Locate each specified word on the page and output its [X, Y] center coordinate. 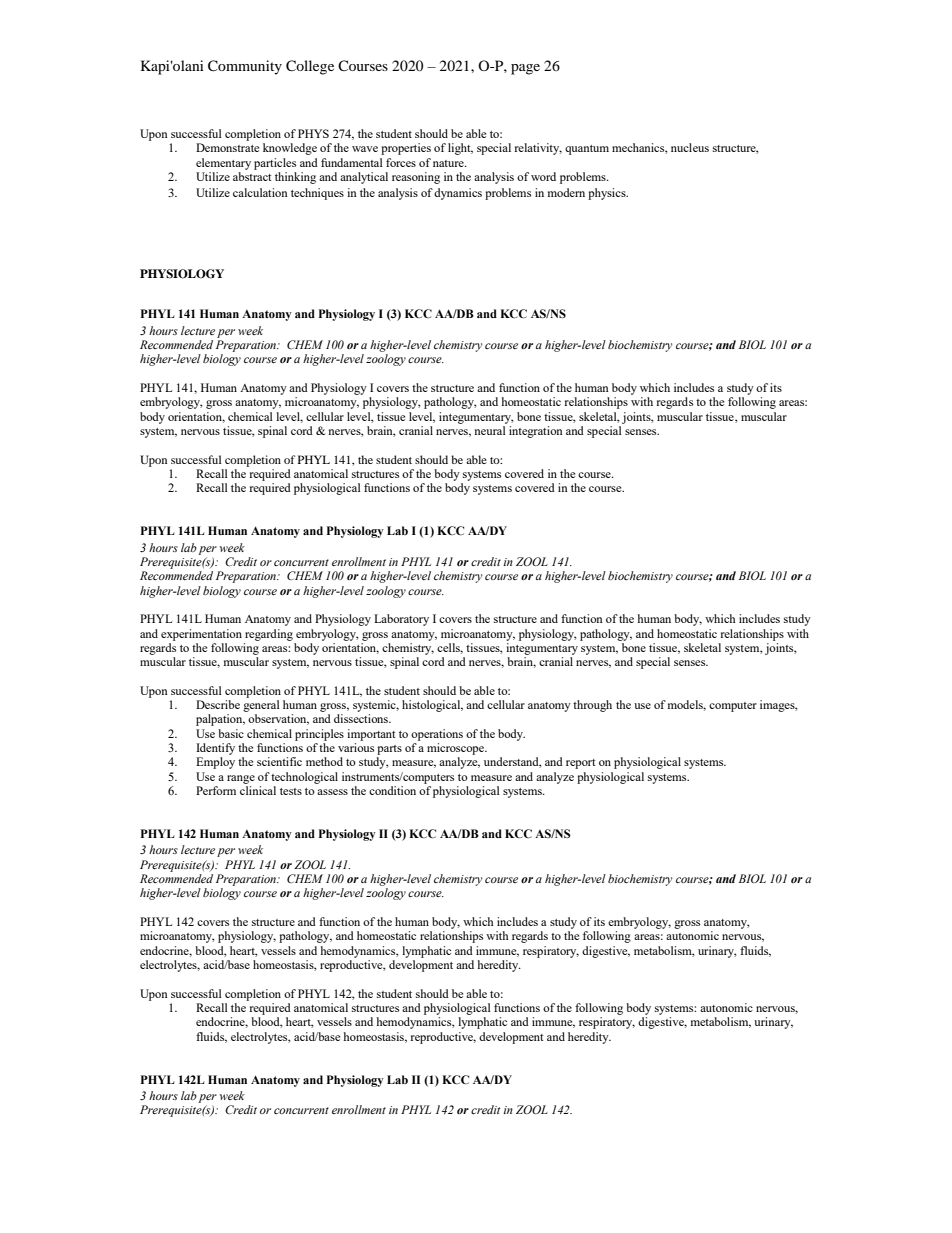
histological [432, 706]
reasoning [416, 178]
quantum [587, 150]
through [592, 706]
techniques [317, 194]
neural [490, 430]
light [460, 149]
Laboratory [401, 620]
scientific [279, 761]
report [580, 764]
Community [245, 67]
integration [536, 432]
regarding [269, 635]
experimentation [201, 635]
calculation [260, 192]
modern [566, 192]
